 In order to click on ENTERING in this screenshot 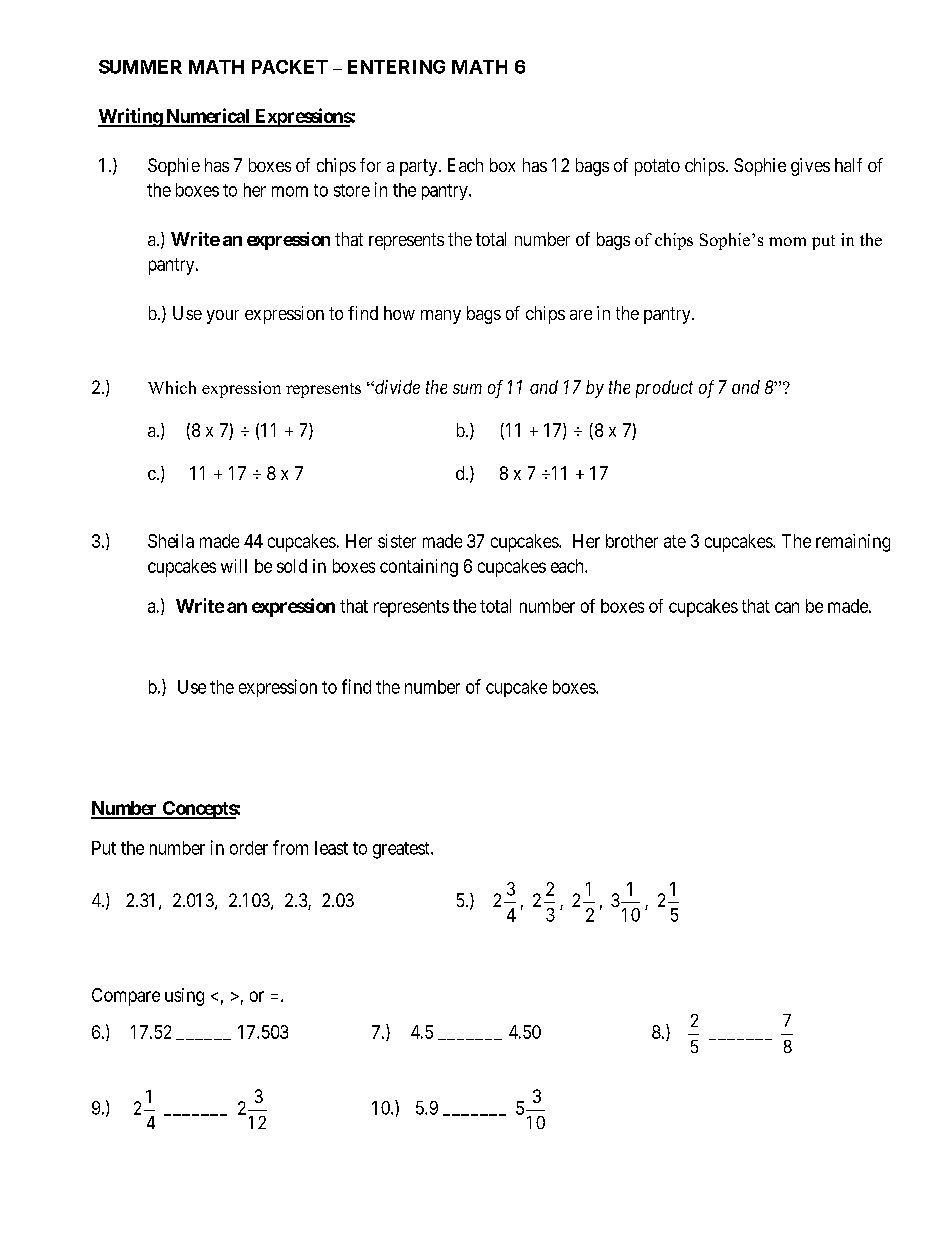, I will do `click(396, 67)`.
